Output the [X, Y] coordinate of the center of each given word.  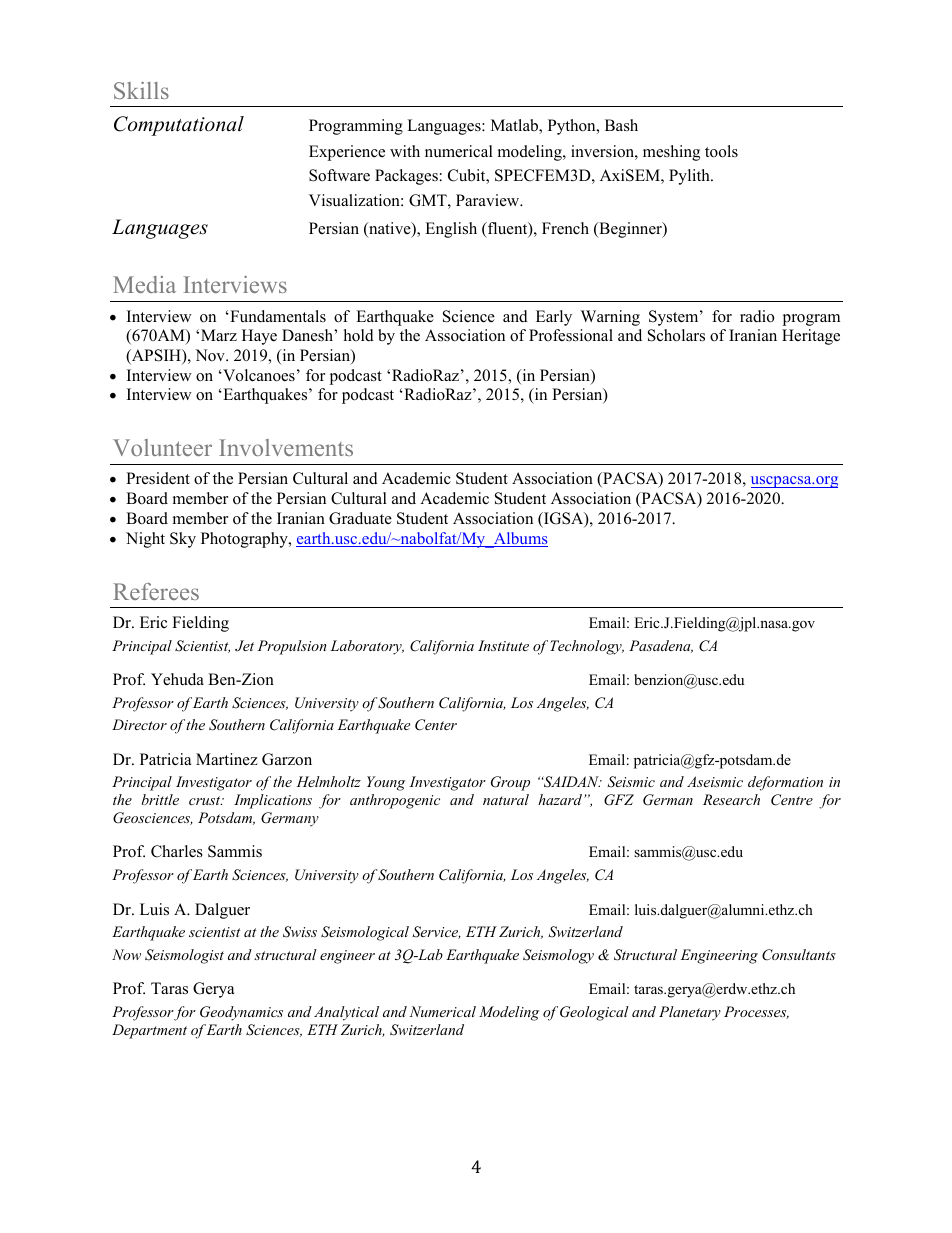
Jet [244, 645]
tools [721, 151]
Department [149, 1031]
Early [554, 318]
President [158, 478]
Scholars [676, 335]
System [675, 318]
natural [506, 799]
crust [206, 800]
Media [144, 284]
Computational [179, 126]
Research [731, 799]
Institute [503, 645]
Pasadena [661, 646]
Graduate [360, 518]
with [405, 151]
